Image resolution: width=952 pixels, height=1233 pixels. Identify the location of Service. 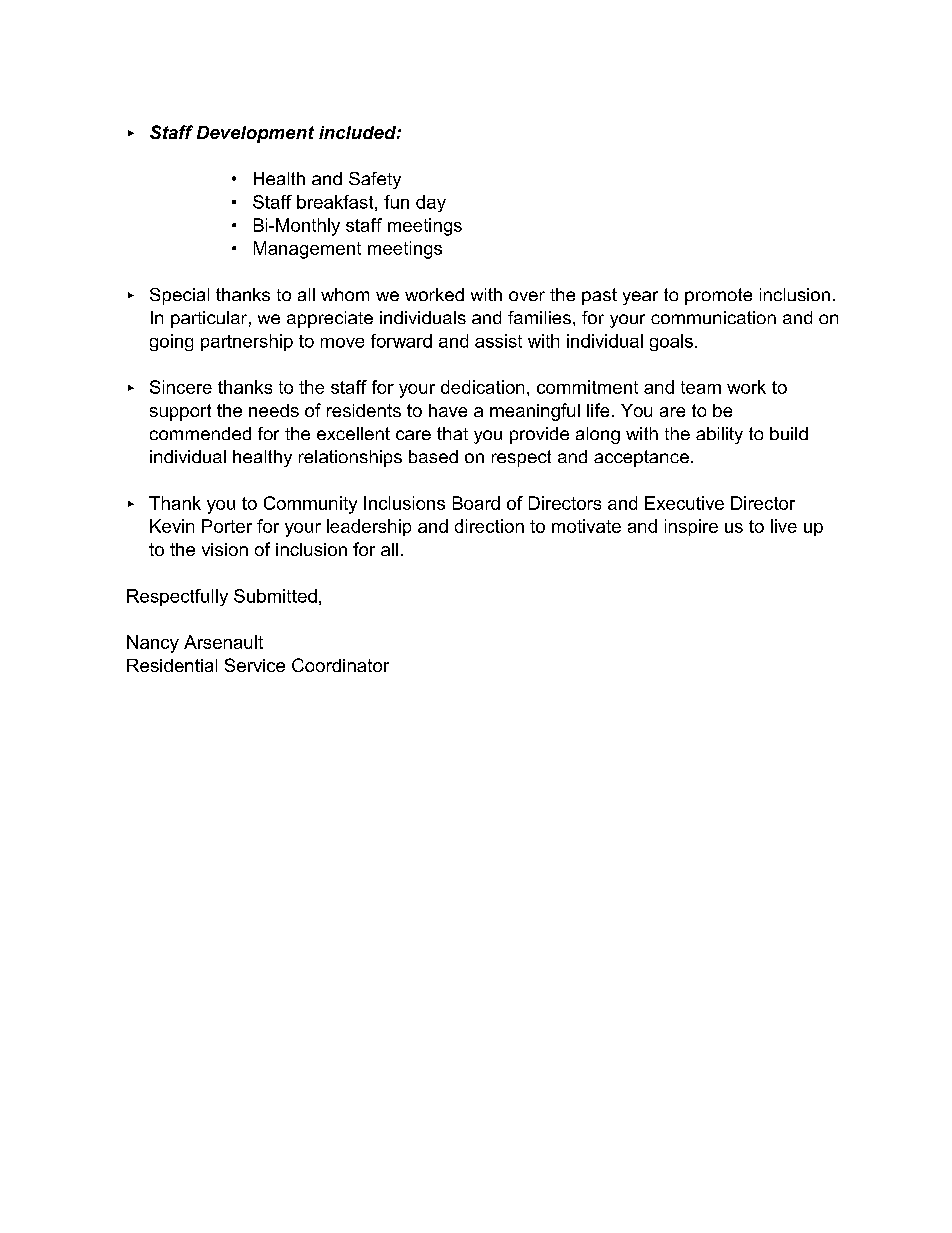
(255, 665).
